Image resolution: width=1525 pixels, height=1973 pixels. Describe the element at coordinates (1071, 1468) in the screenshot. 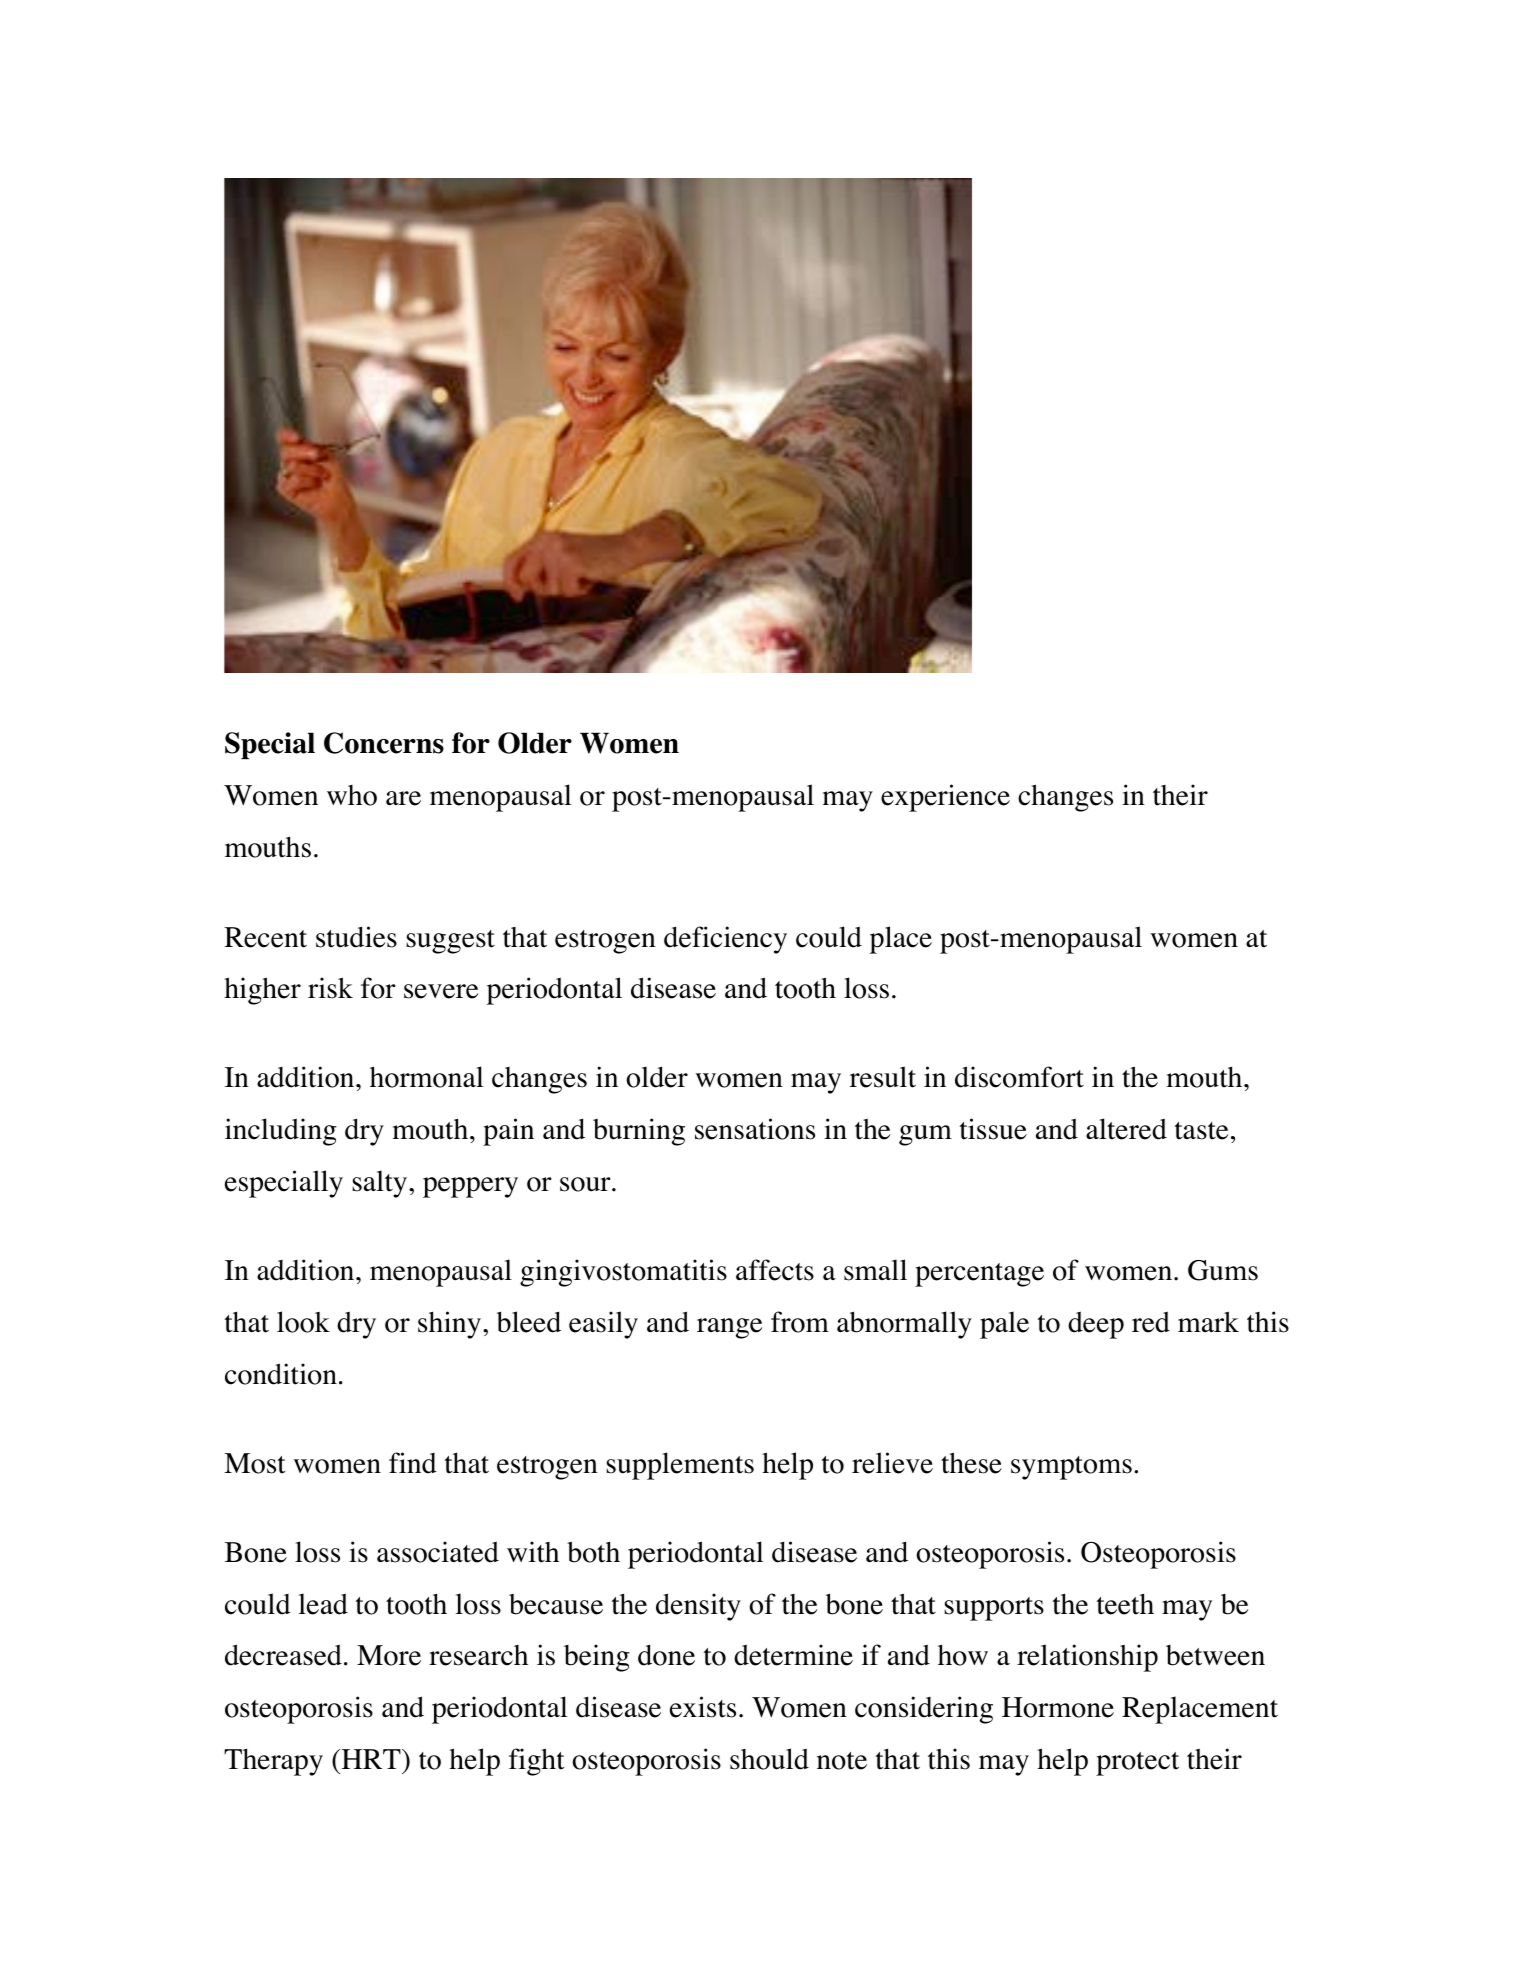

I see `symptoms` at that location.
